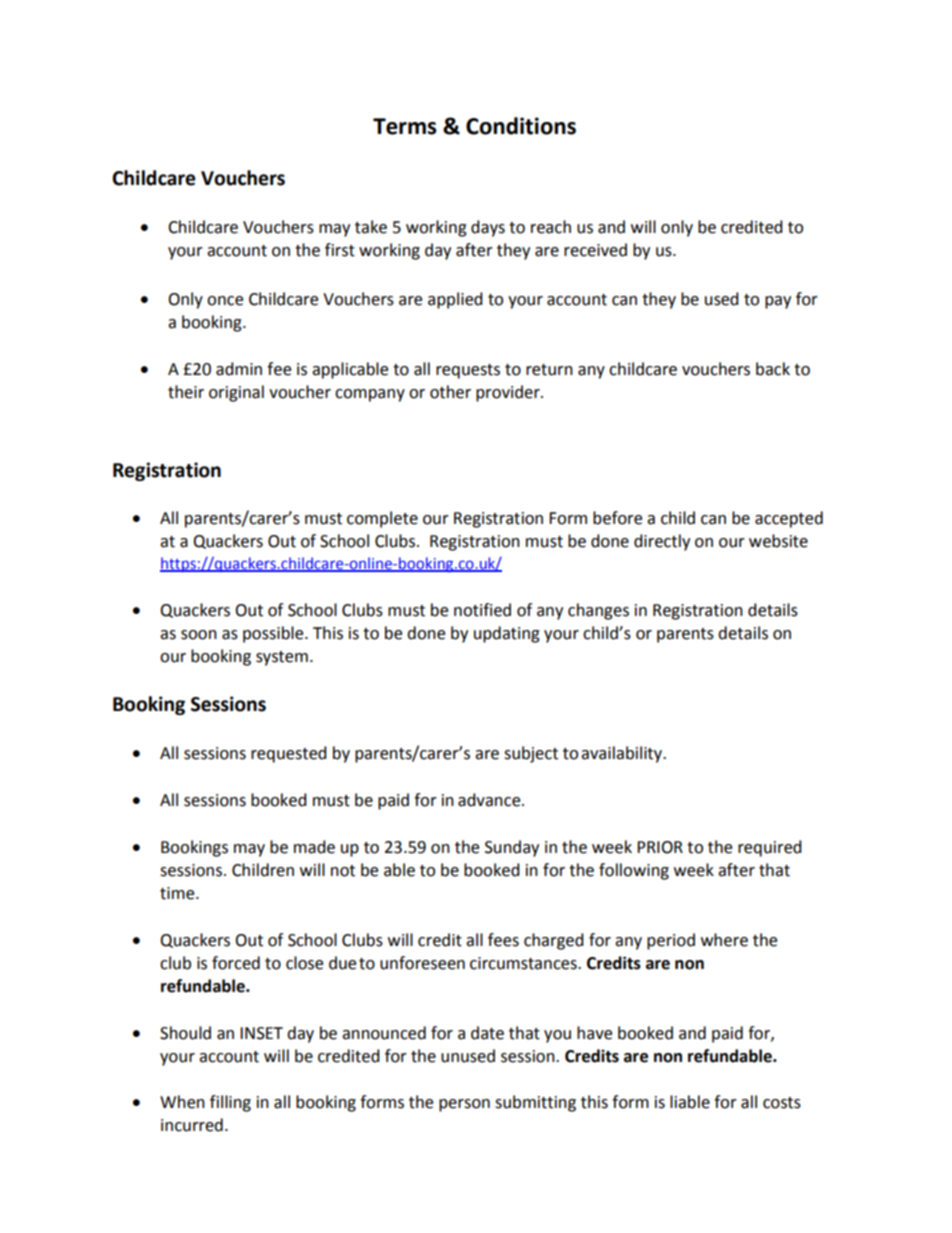 Image resolution: width=952 pixels, height=1233 pixels. Describe the element at coordinates (274, 634) in the screenshot. I see `possible` at that location.
